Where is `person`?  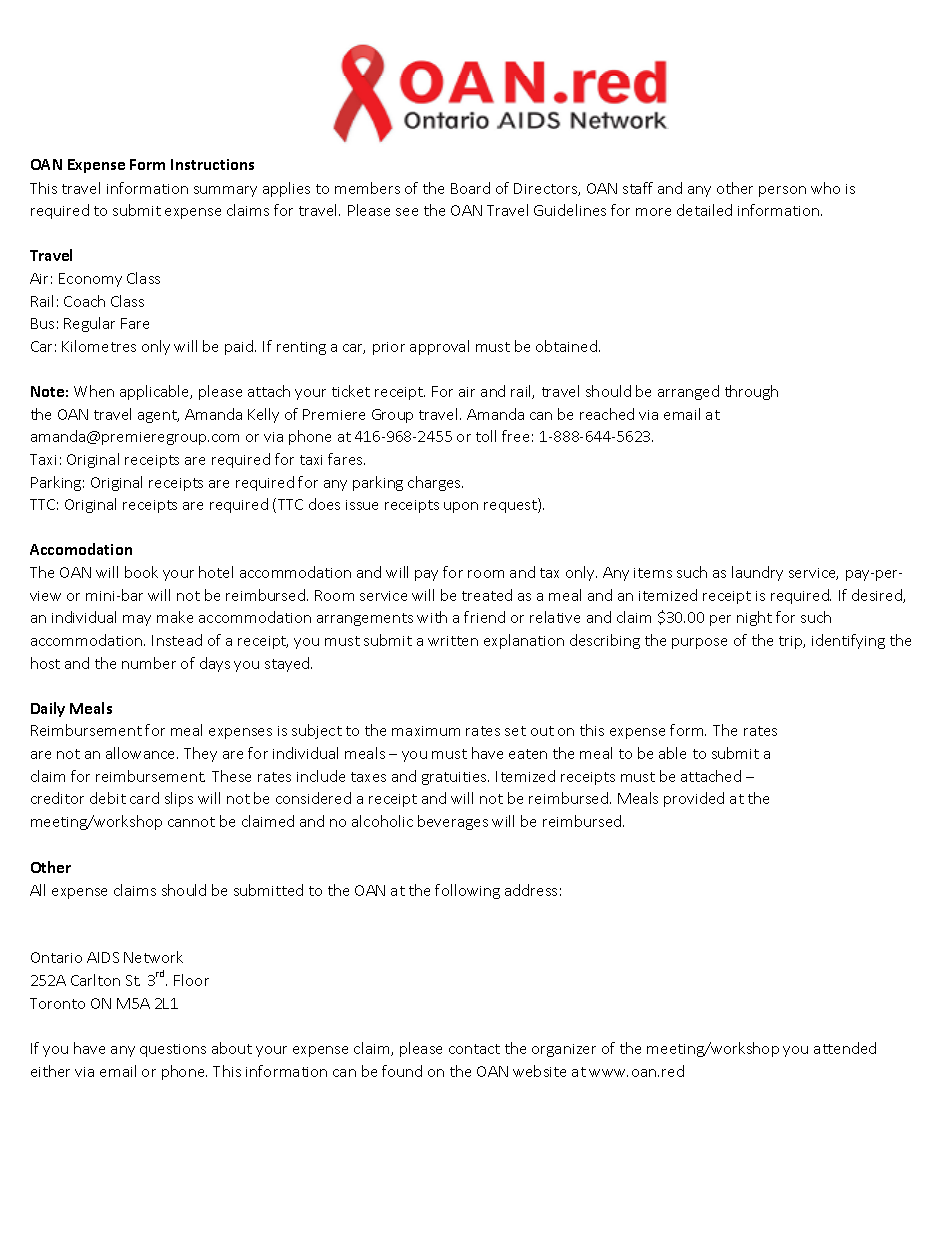
person is located at coordinates (782, 191).
